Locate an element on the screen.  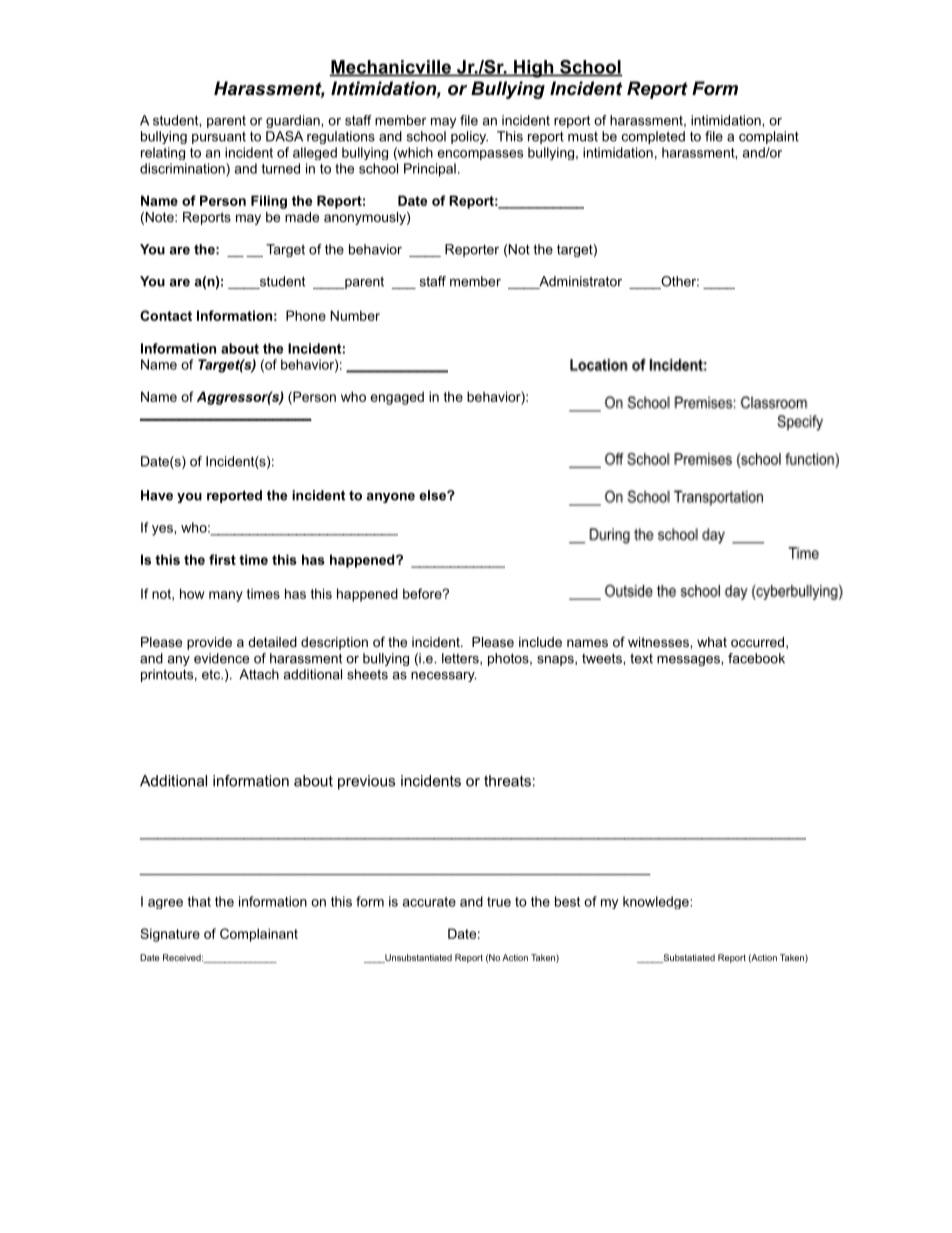
provide is located at coordinates (209, 643).
